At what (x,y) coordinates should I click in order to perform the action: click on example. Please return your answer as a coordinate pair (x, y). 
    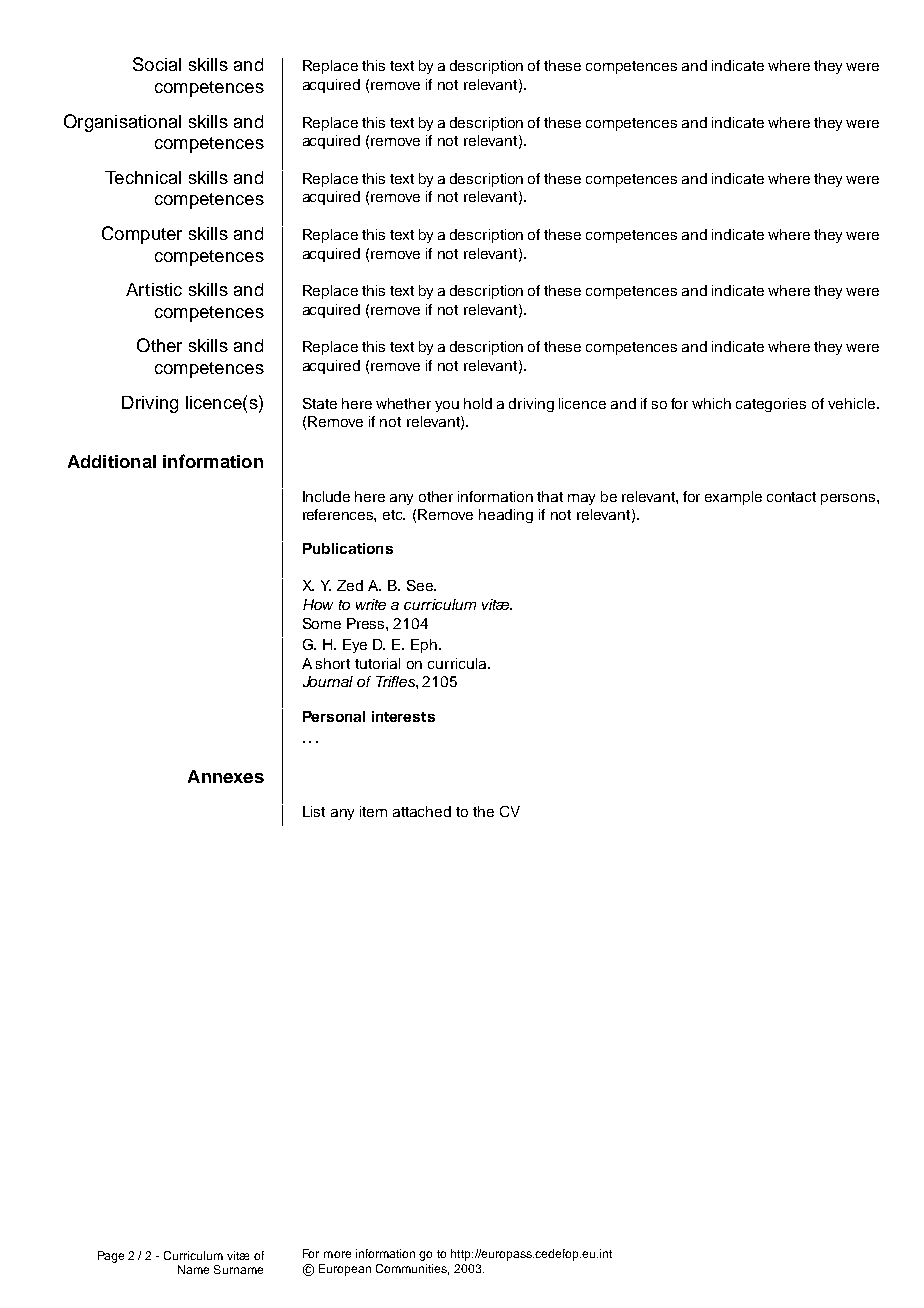
    Looking at the image, I should click on (733, 498).
